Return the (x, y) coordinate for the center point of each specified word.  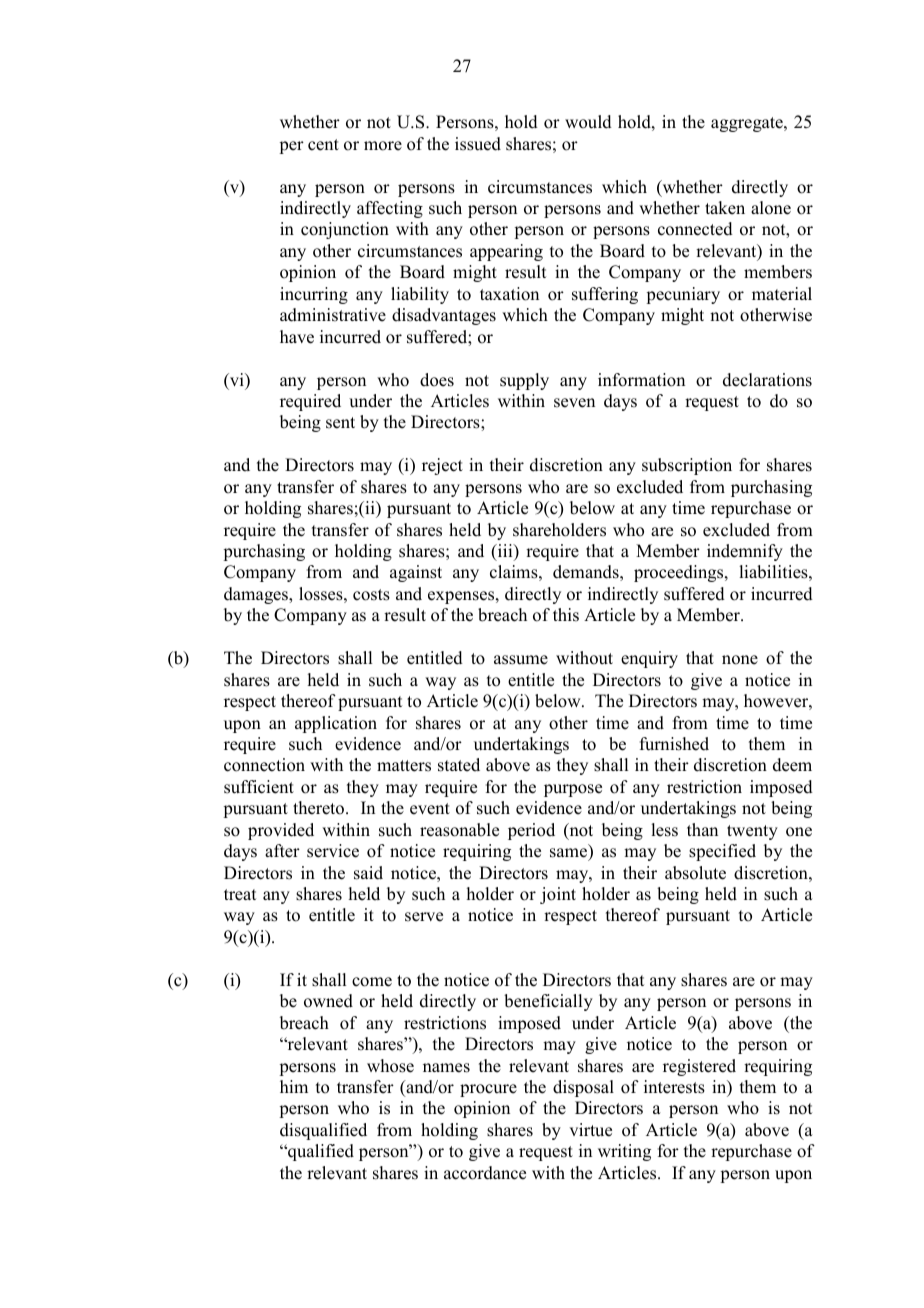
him (294, 1086)
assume (521, 660)
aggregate (748, 124)
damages (257, 595)
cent (323, 145)
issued (478, 144)
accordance (485, 1173)
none (740, 660)
